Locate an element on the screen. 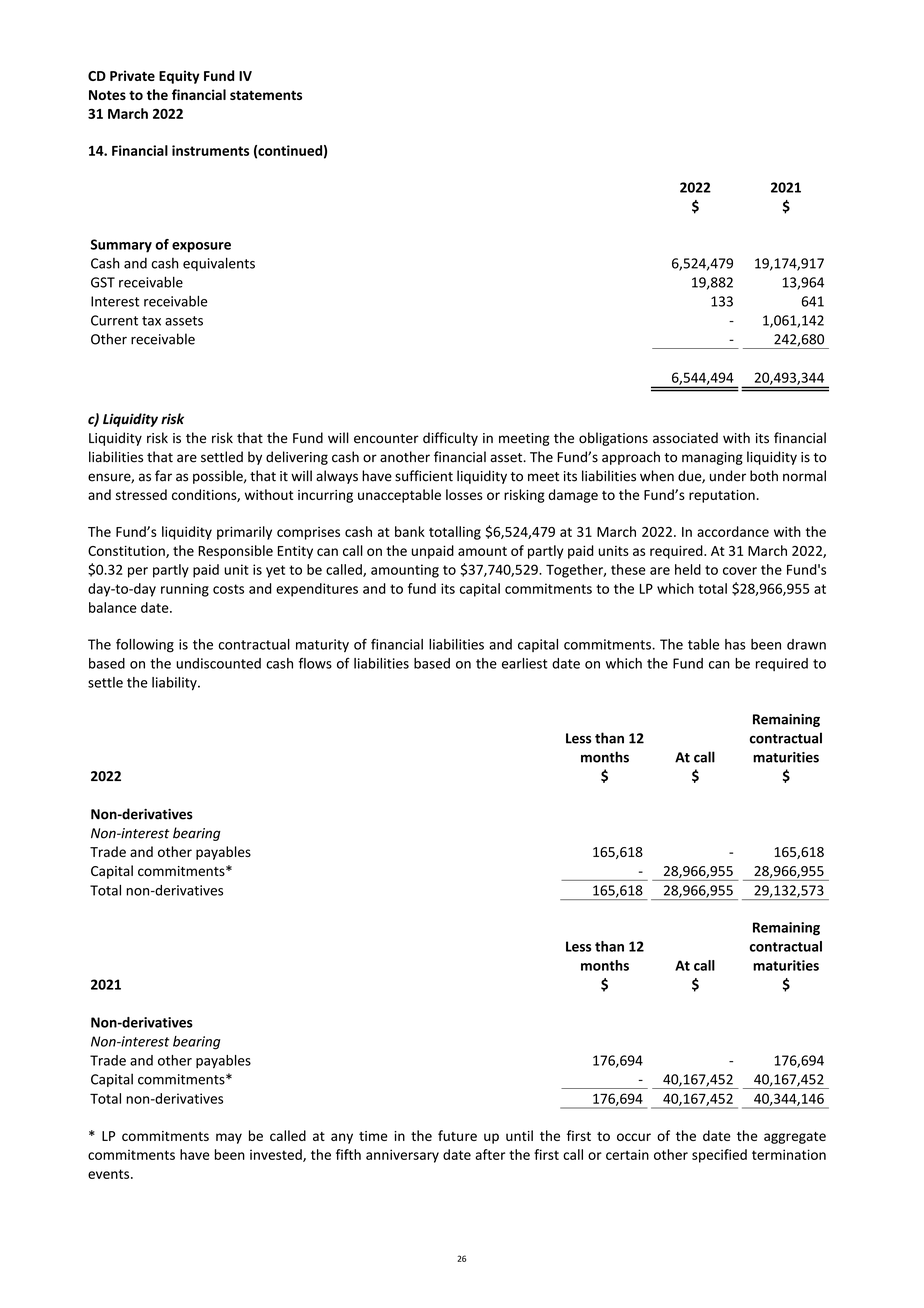  future is located at coordinates (457, 1135).
